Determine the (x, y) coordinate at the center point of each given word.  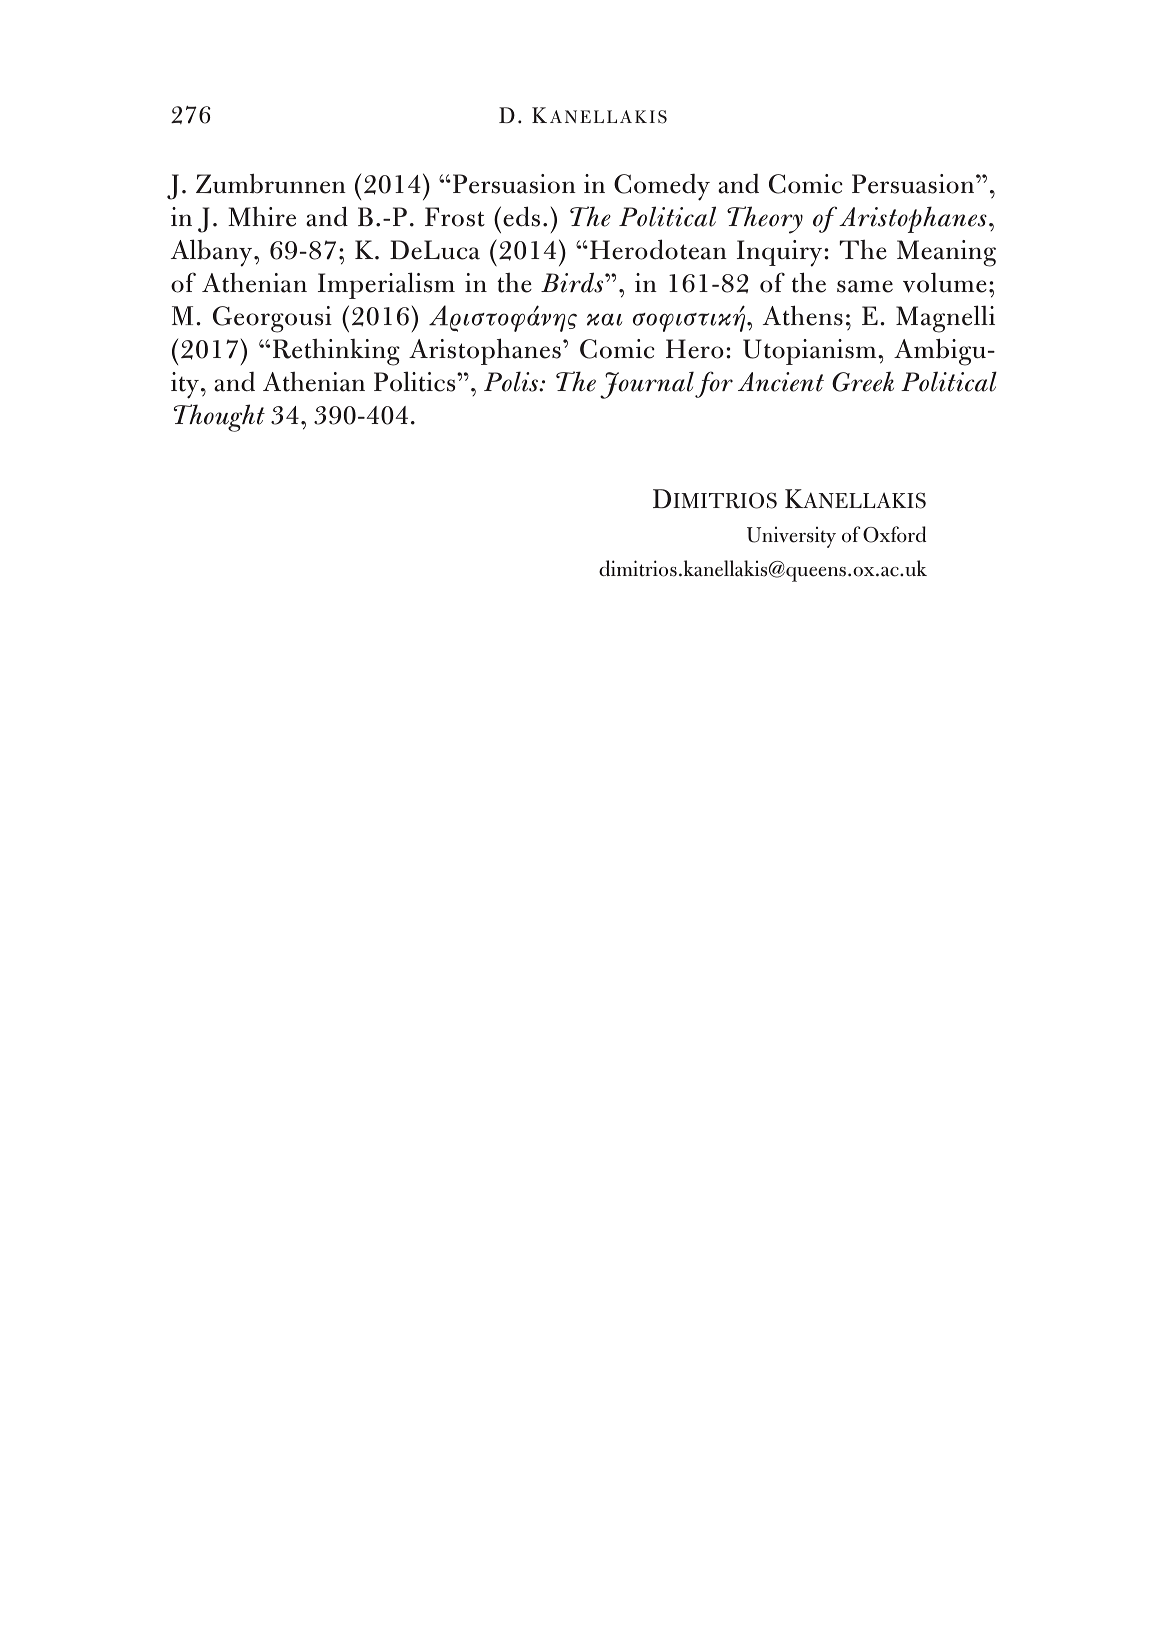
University (791, 537)
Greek (863, 381)
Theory (765, 220)
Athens (803, 315)
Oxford (894, 534)
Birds (573, 282)
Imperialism (386, 285)
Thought (219, 418)
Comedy (662, 187)
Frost (455, 217)
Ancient (781, 382)
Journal (647, 385)
